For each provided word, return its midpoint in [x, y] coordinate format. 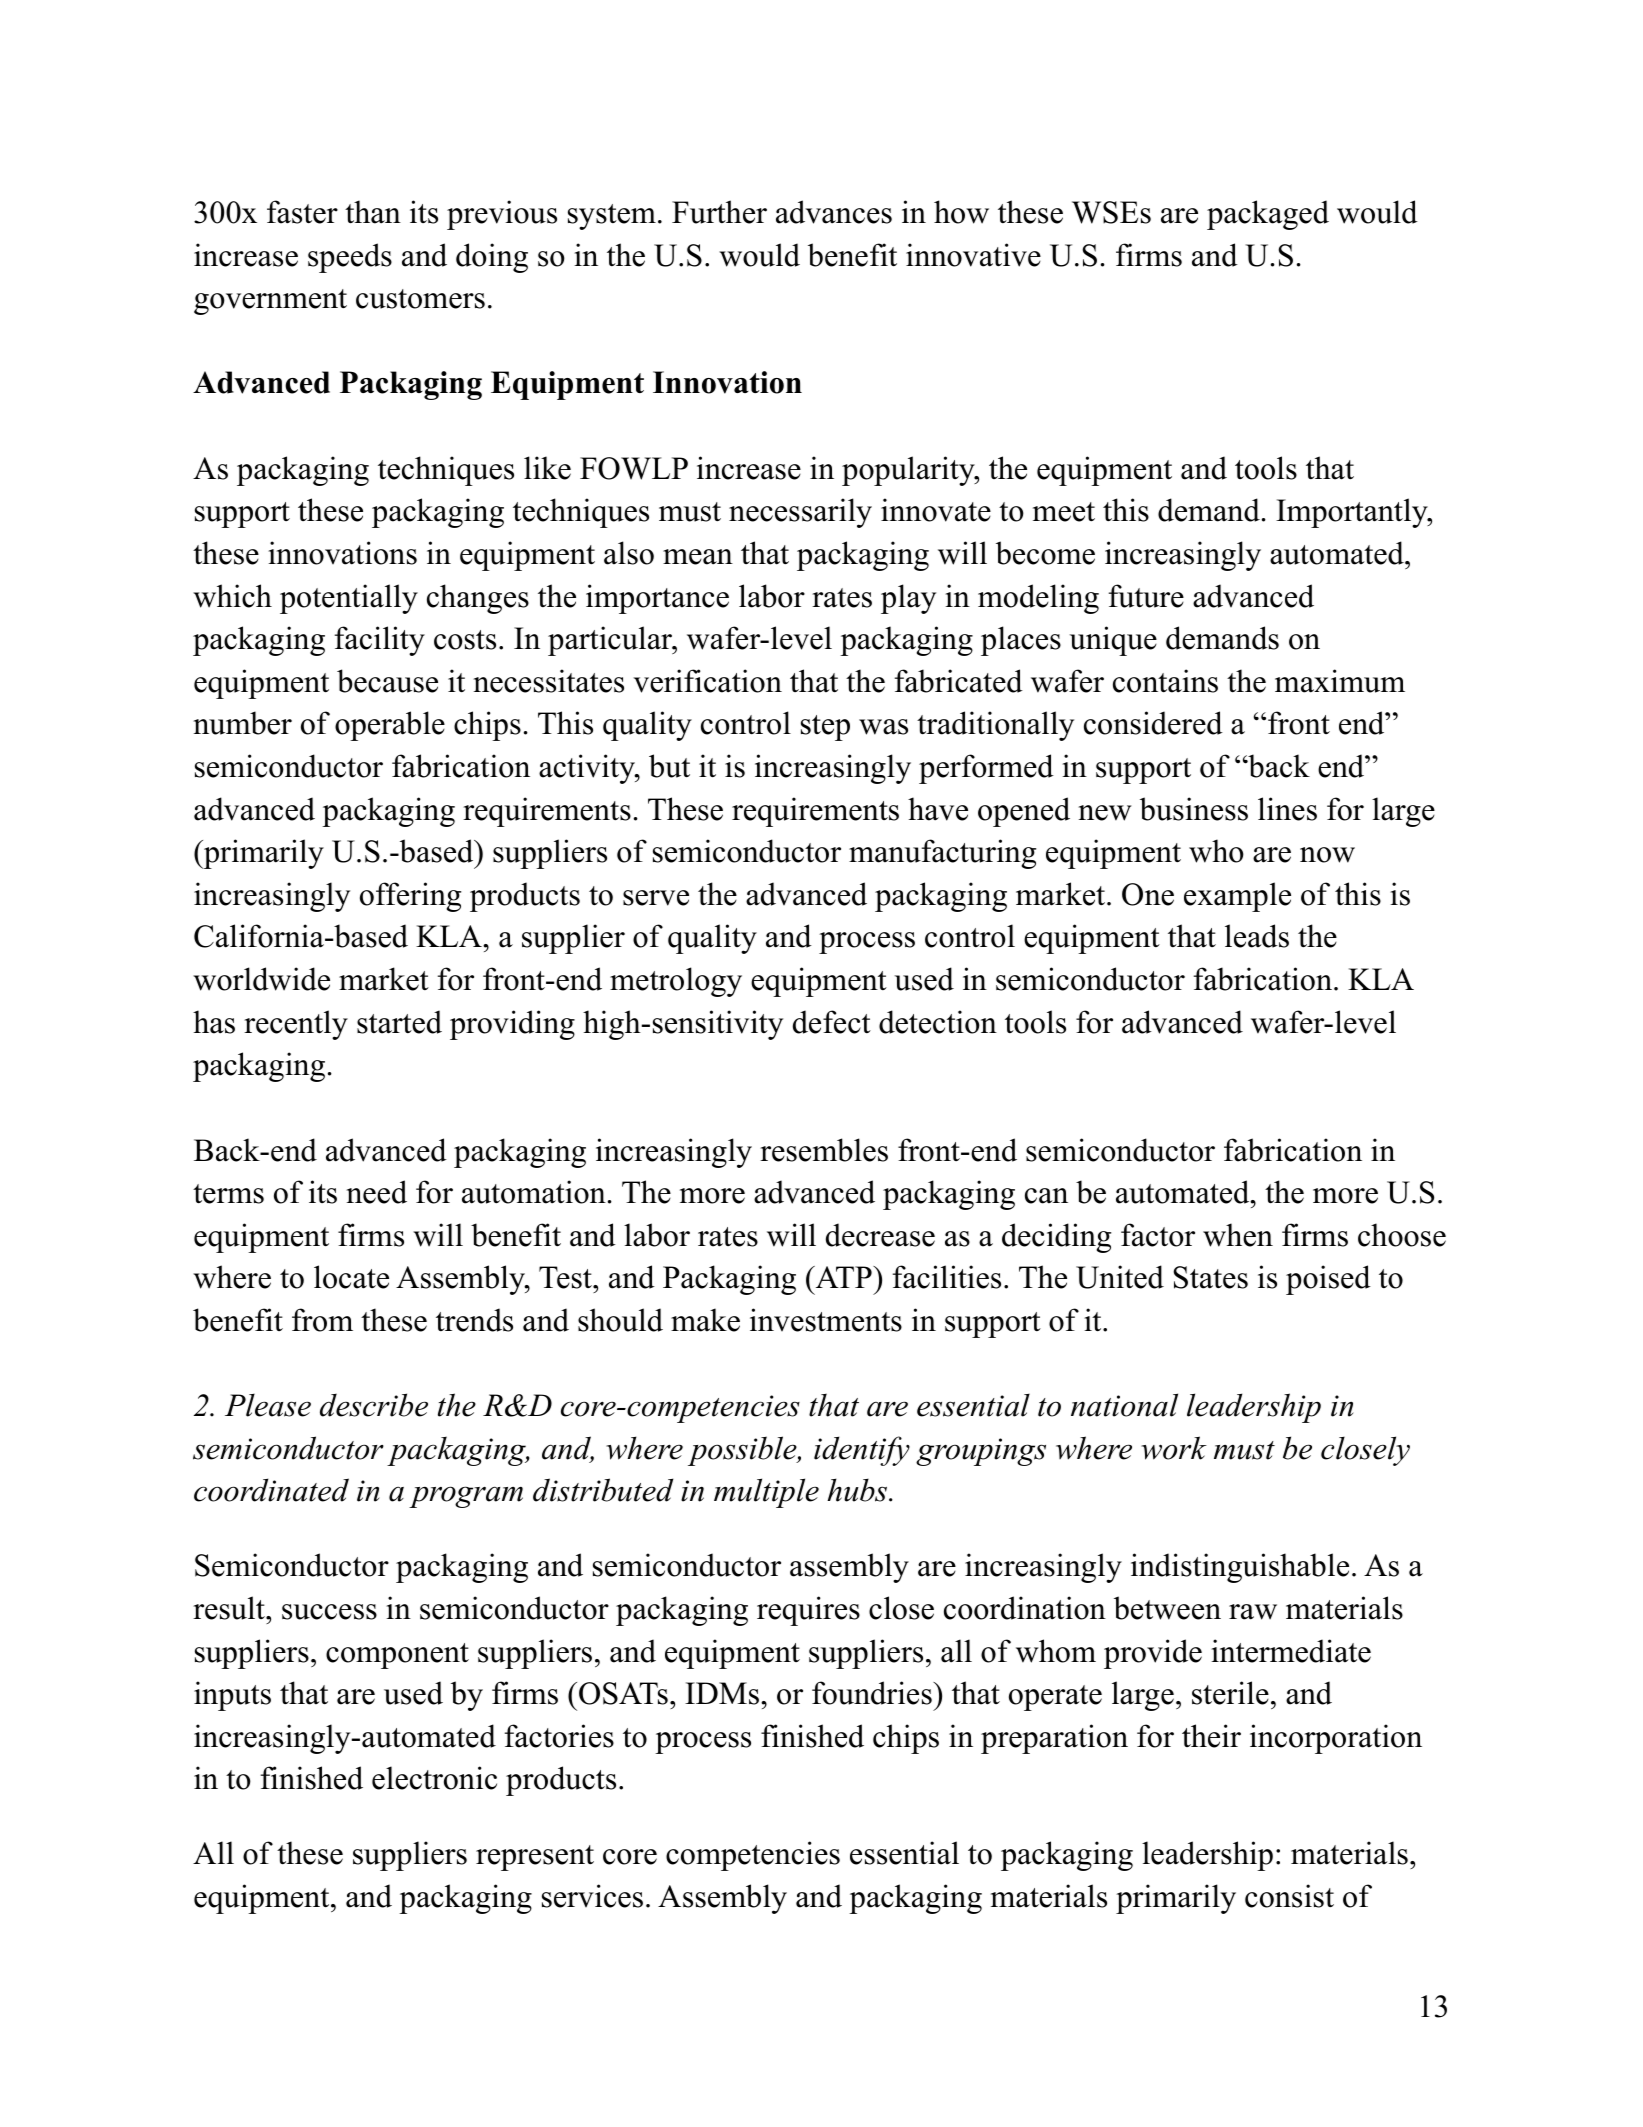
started [399, 1022]
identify [862, 1451]
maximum [1340, 681]
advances [834, 212]
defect [832, 1022]
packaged [1268, 215]
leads [1257, 936]
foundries [873, 1693]
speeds [350, 258]
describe [374, 1405]
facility [380, 641]
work [1174, 1448]
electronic [434, 1778]
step [825, 728]
